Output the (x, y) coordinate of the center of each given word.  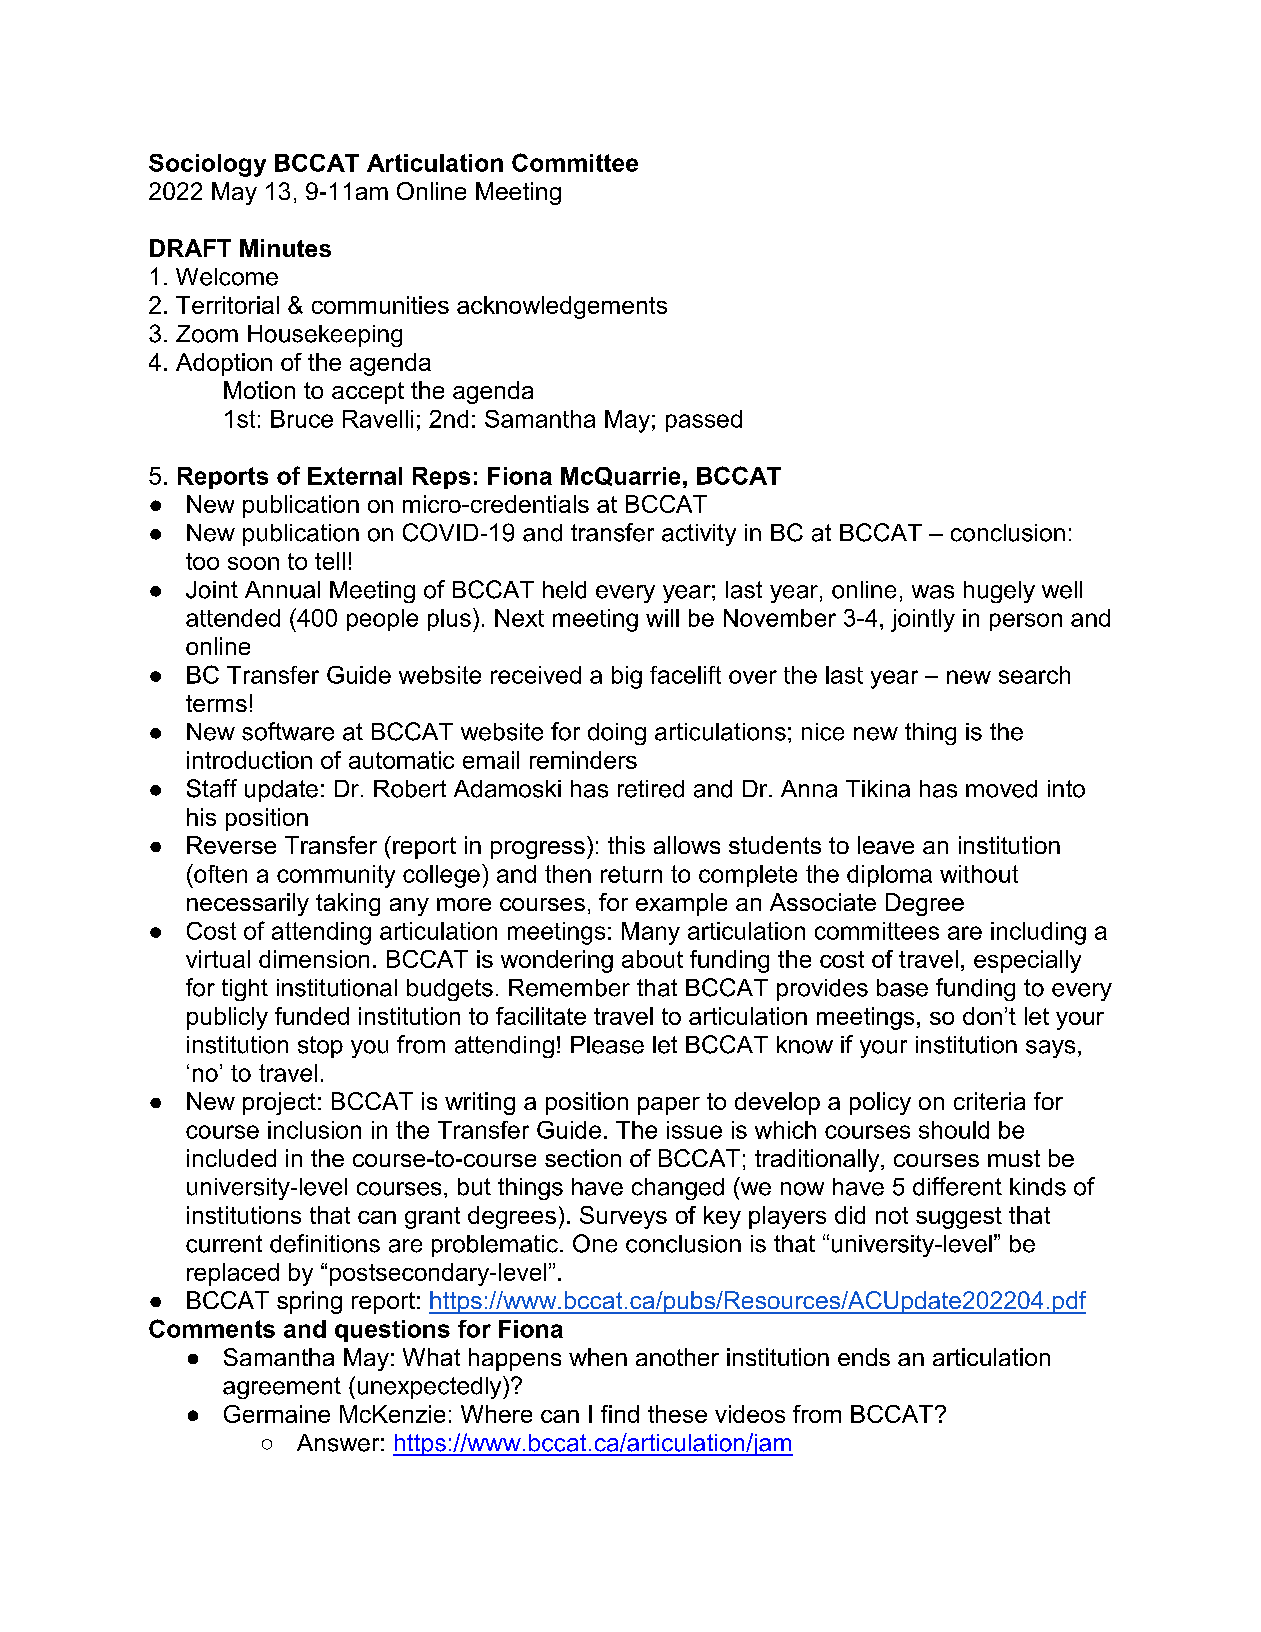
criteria (989, 1101)
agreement (282, 1388)
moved (1001, 789)
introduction (249, 760)
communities (380, 305)
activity (699, 535)
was (933, 592)
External (355, 476)
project (279, 1103)
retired (651, 789)
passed (704, 421)
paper (669, 1106)
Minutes (285, 248)
